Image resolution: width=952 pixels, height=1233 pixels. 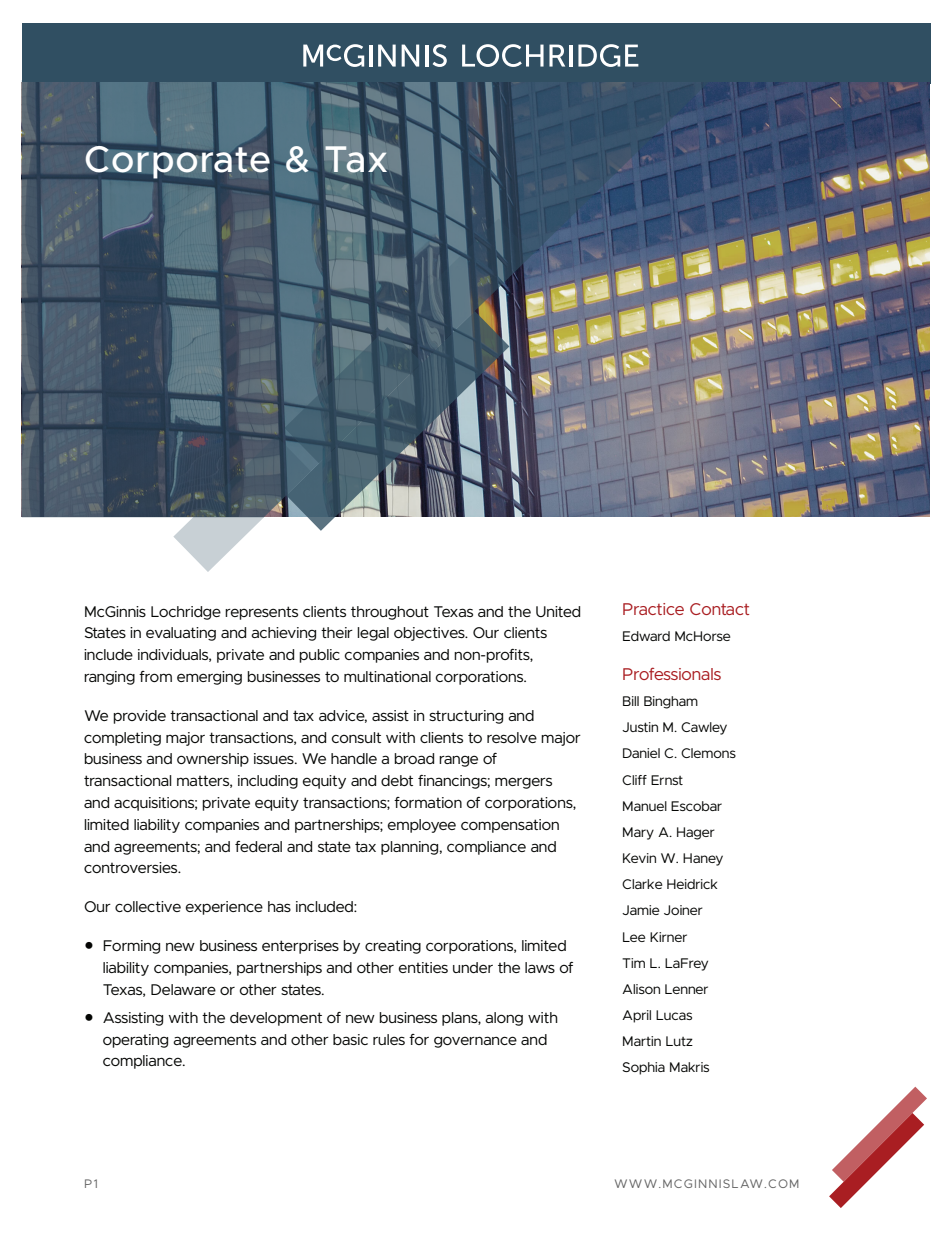 What do you see at coordinates (653, 609) in the screenshot?
I see `Practice` at bounding box center [653, 609].
